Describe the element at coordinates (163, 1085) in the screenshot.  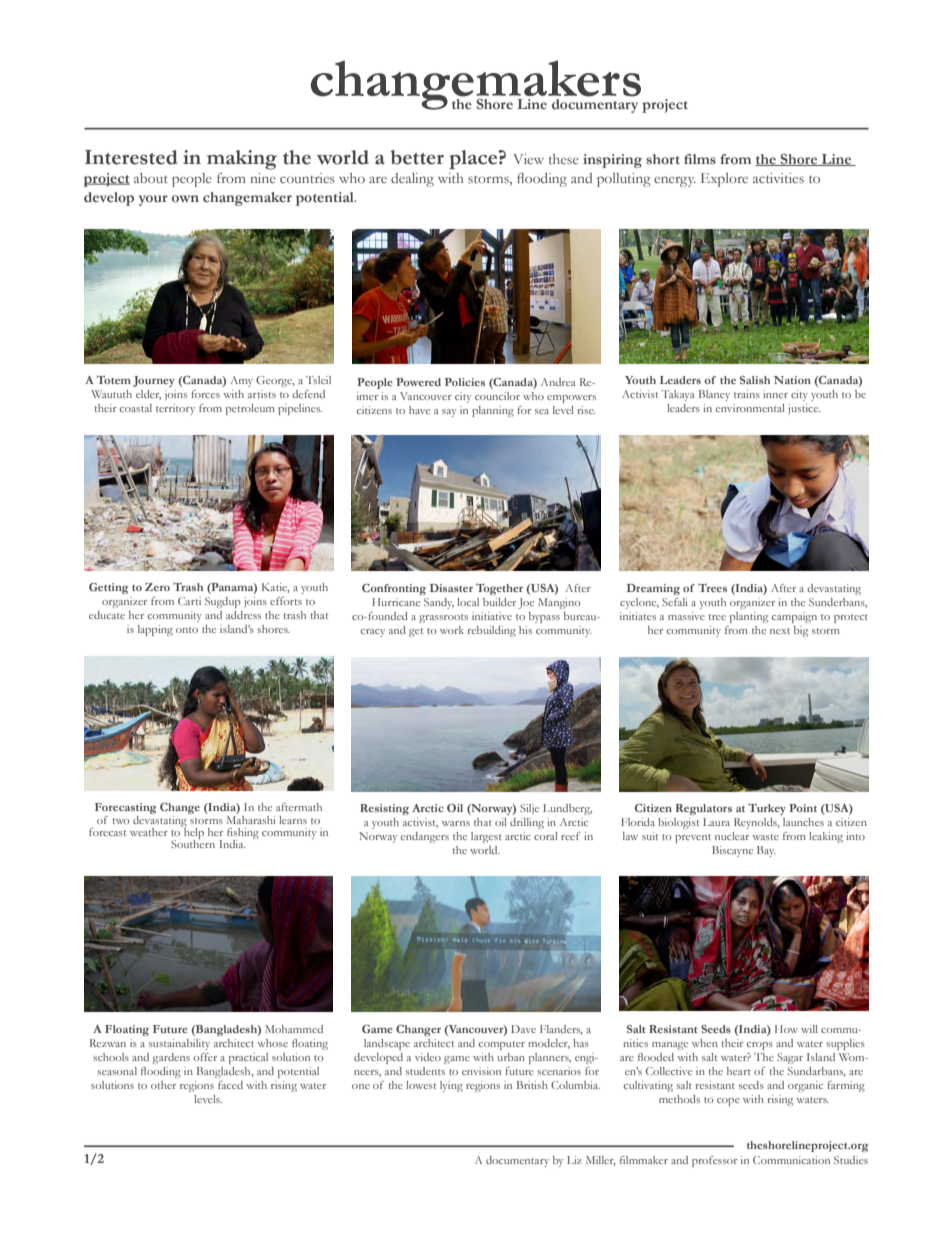
I see `other` at that location.
